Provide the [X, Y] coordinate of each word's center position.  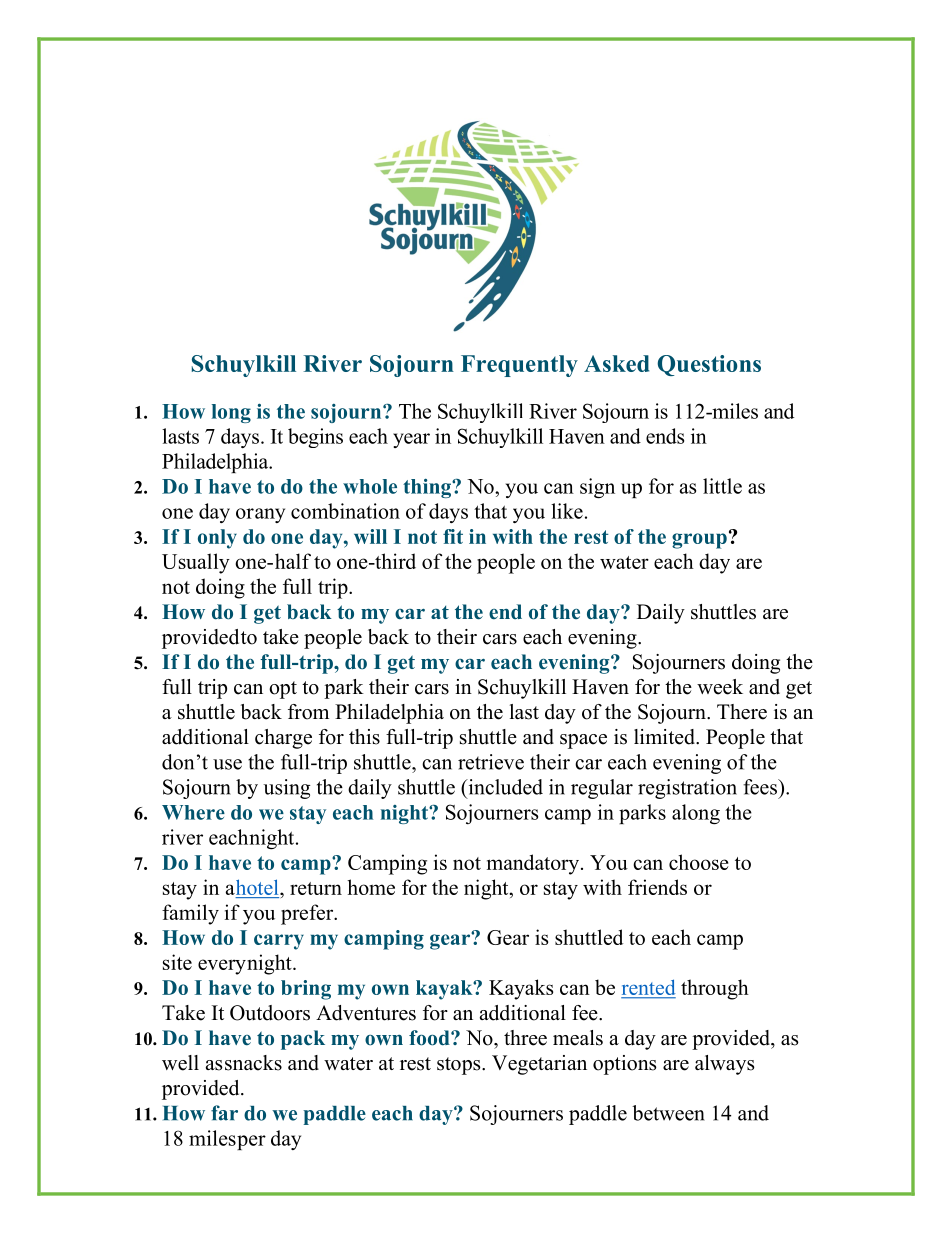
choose [699, 862]
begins [315, 438]
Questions [709, 365]
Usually [196, 563]
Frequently [519, 366]
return [316, 888]
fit [453, 536]
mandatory [534, 864]
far [224, 1113]
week [720, 687]
